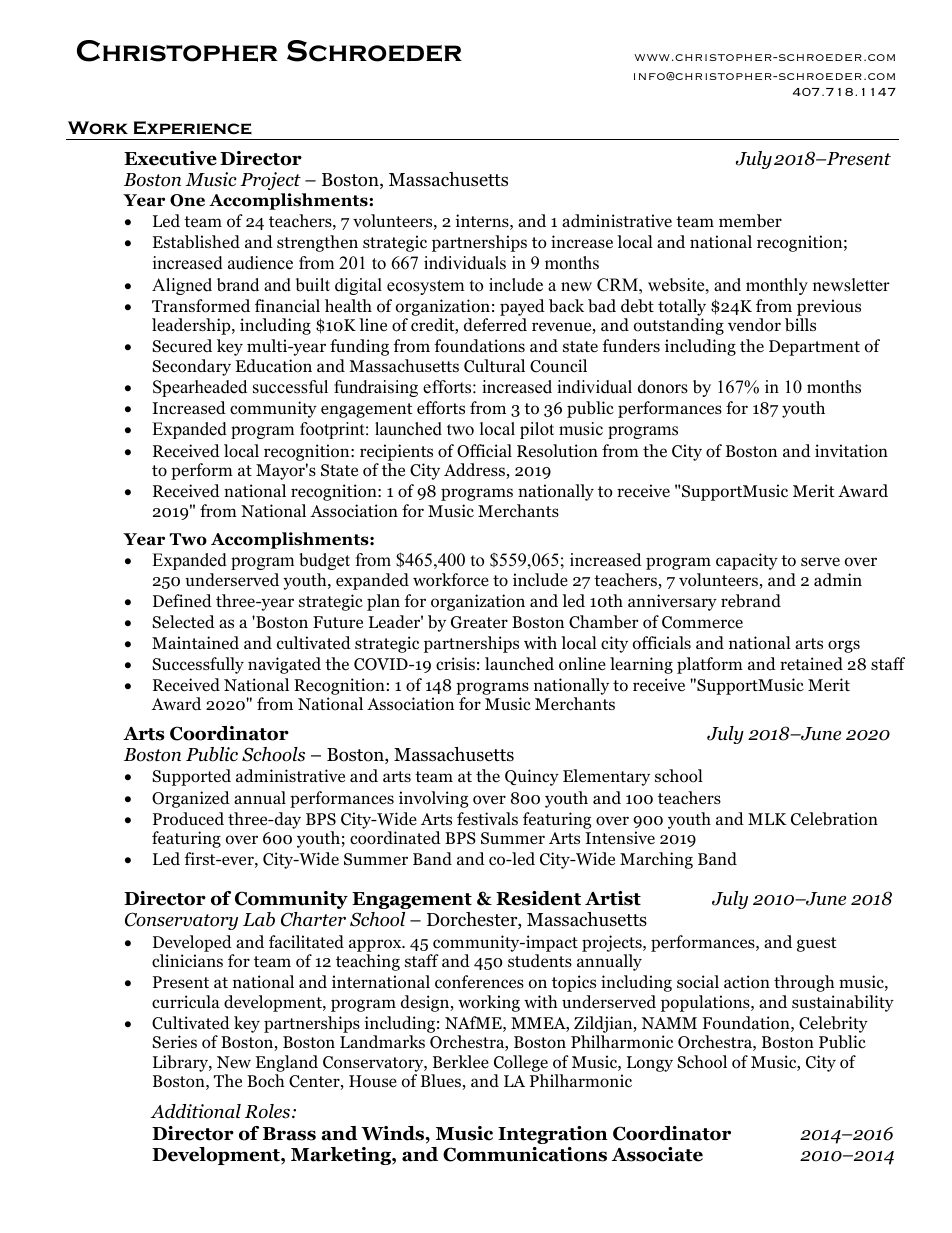 This page has height=1233, width=952. Describe the element at coordinates (425, 287) in the page. I see `ecosystem` at that location.
